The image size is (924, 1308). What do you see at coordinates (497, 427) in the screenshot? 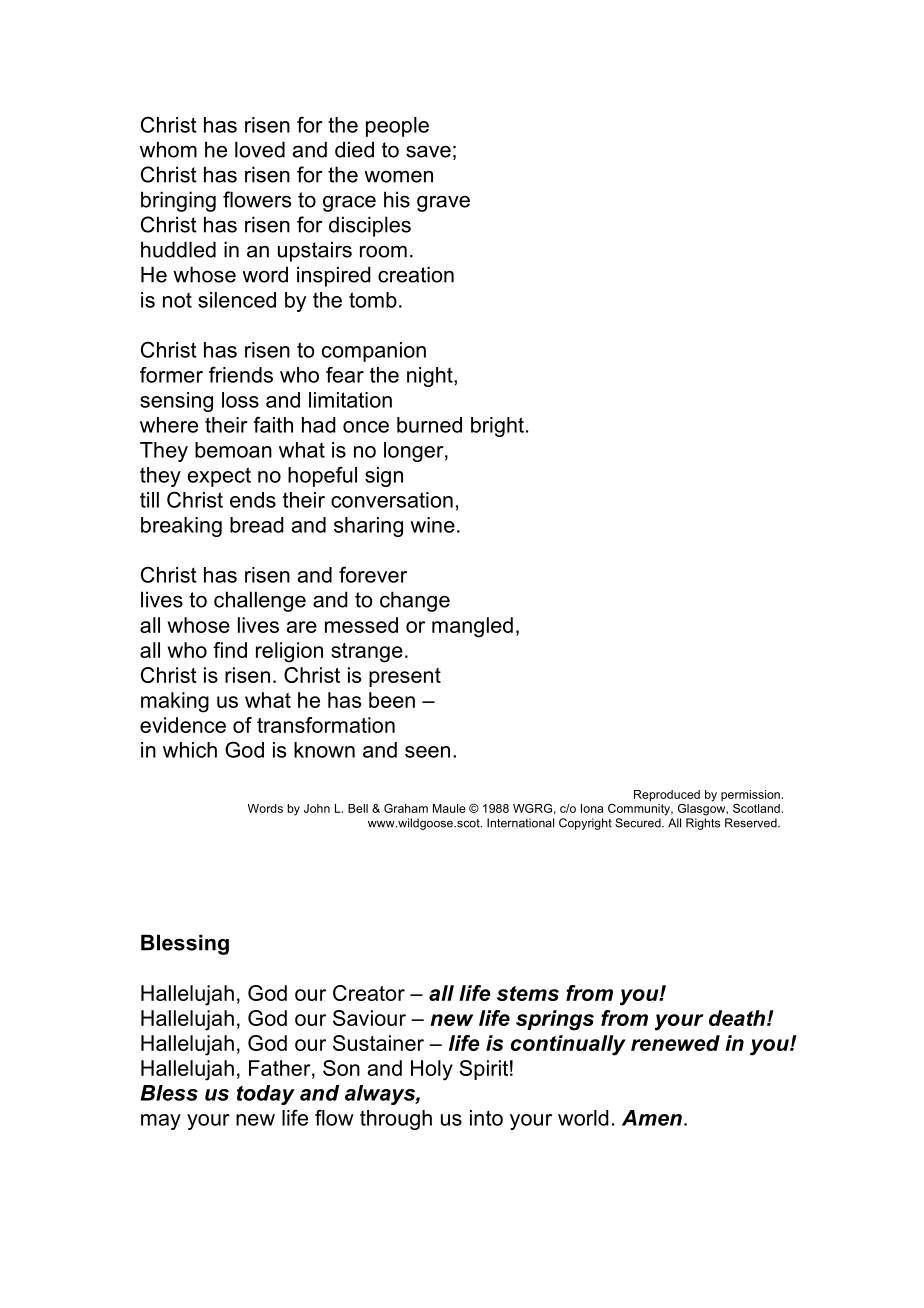
I see `bright` at bounding box center [497, 427].
